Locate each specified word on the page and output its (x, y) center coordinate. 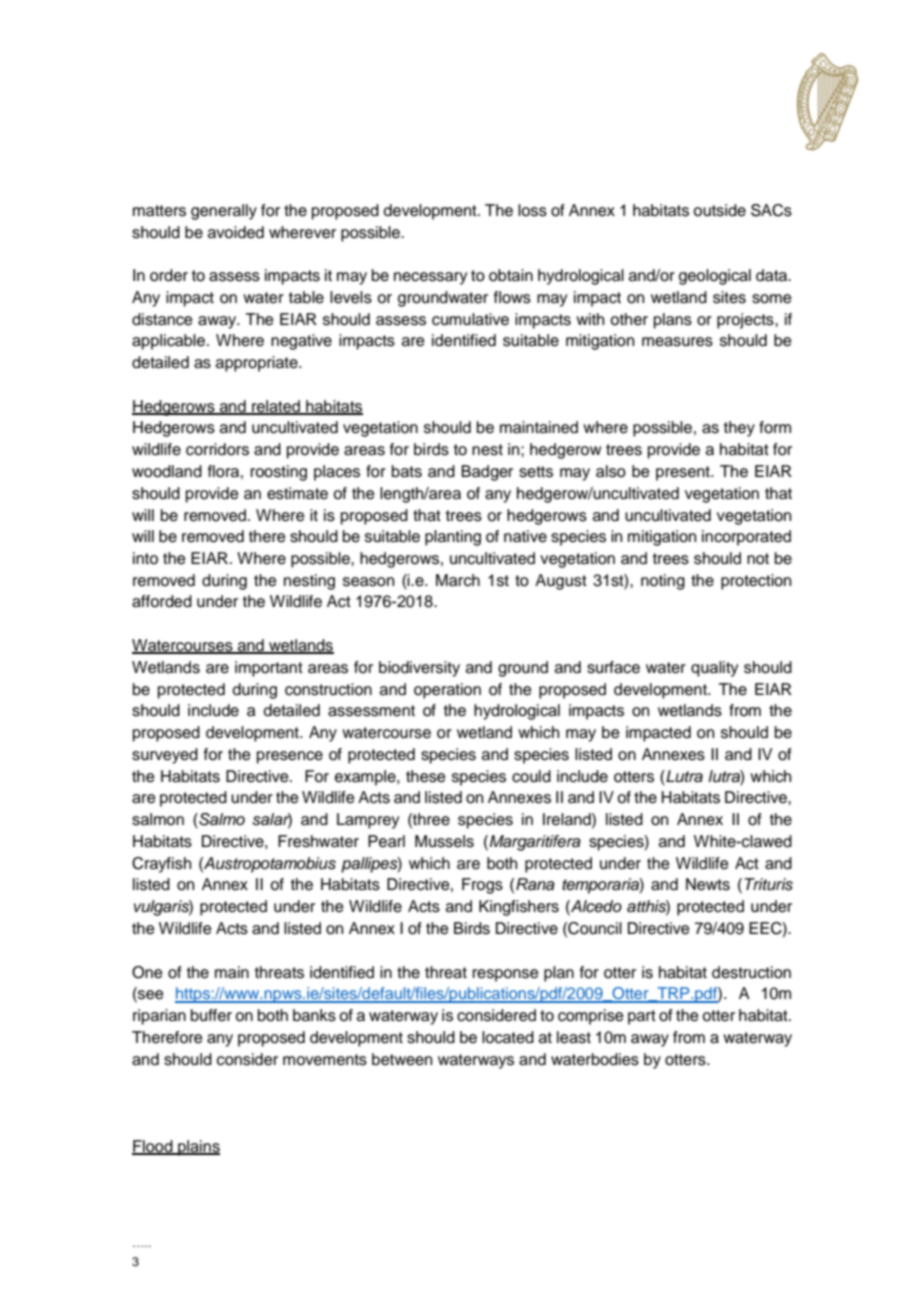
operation (447, 691)
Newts (708, 884)
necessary (430, 278)
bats (407, 471)
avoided (236, 232)
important (269, 669)
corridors (217, 449)
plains (198, 1148)
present (684, 473)
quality (714, 669)
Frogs (482, 886)
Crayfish (161, 865)
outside (719, 210)
